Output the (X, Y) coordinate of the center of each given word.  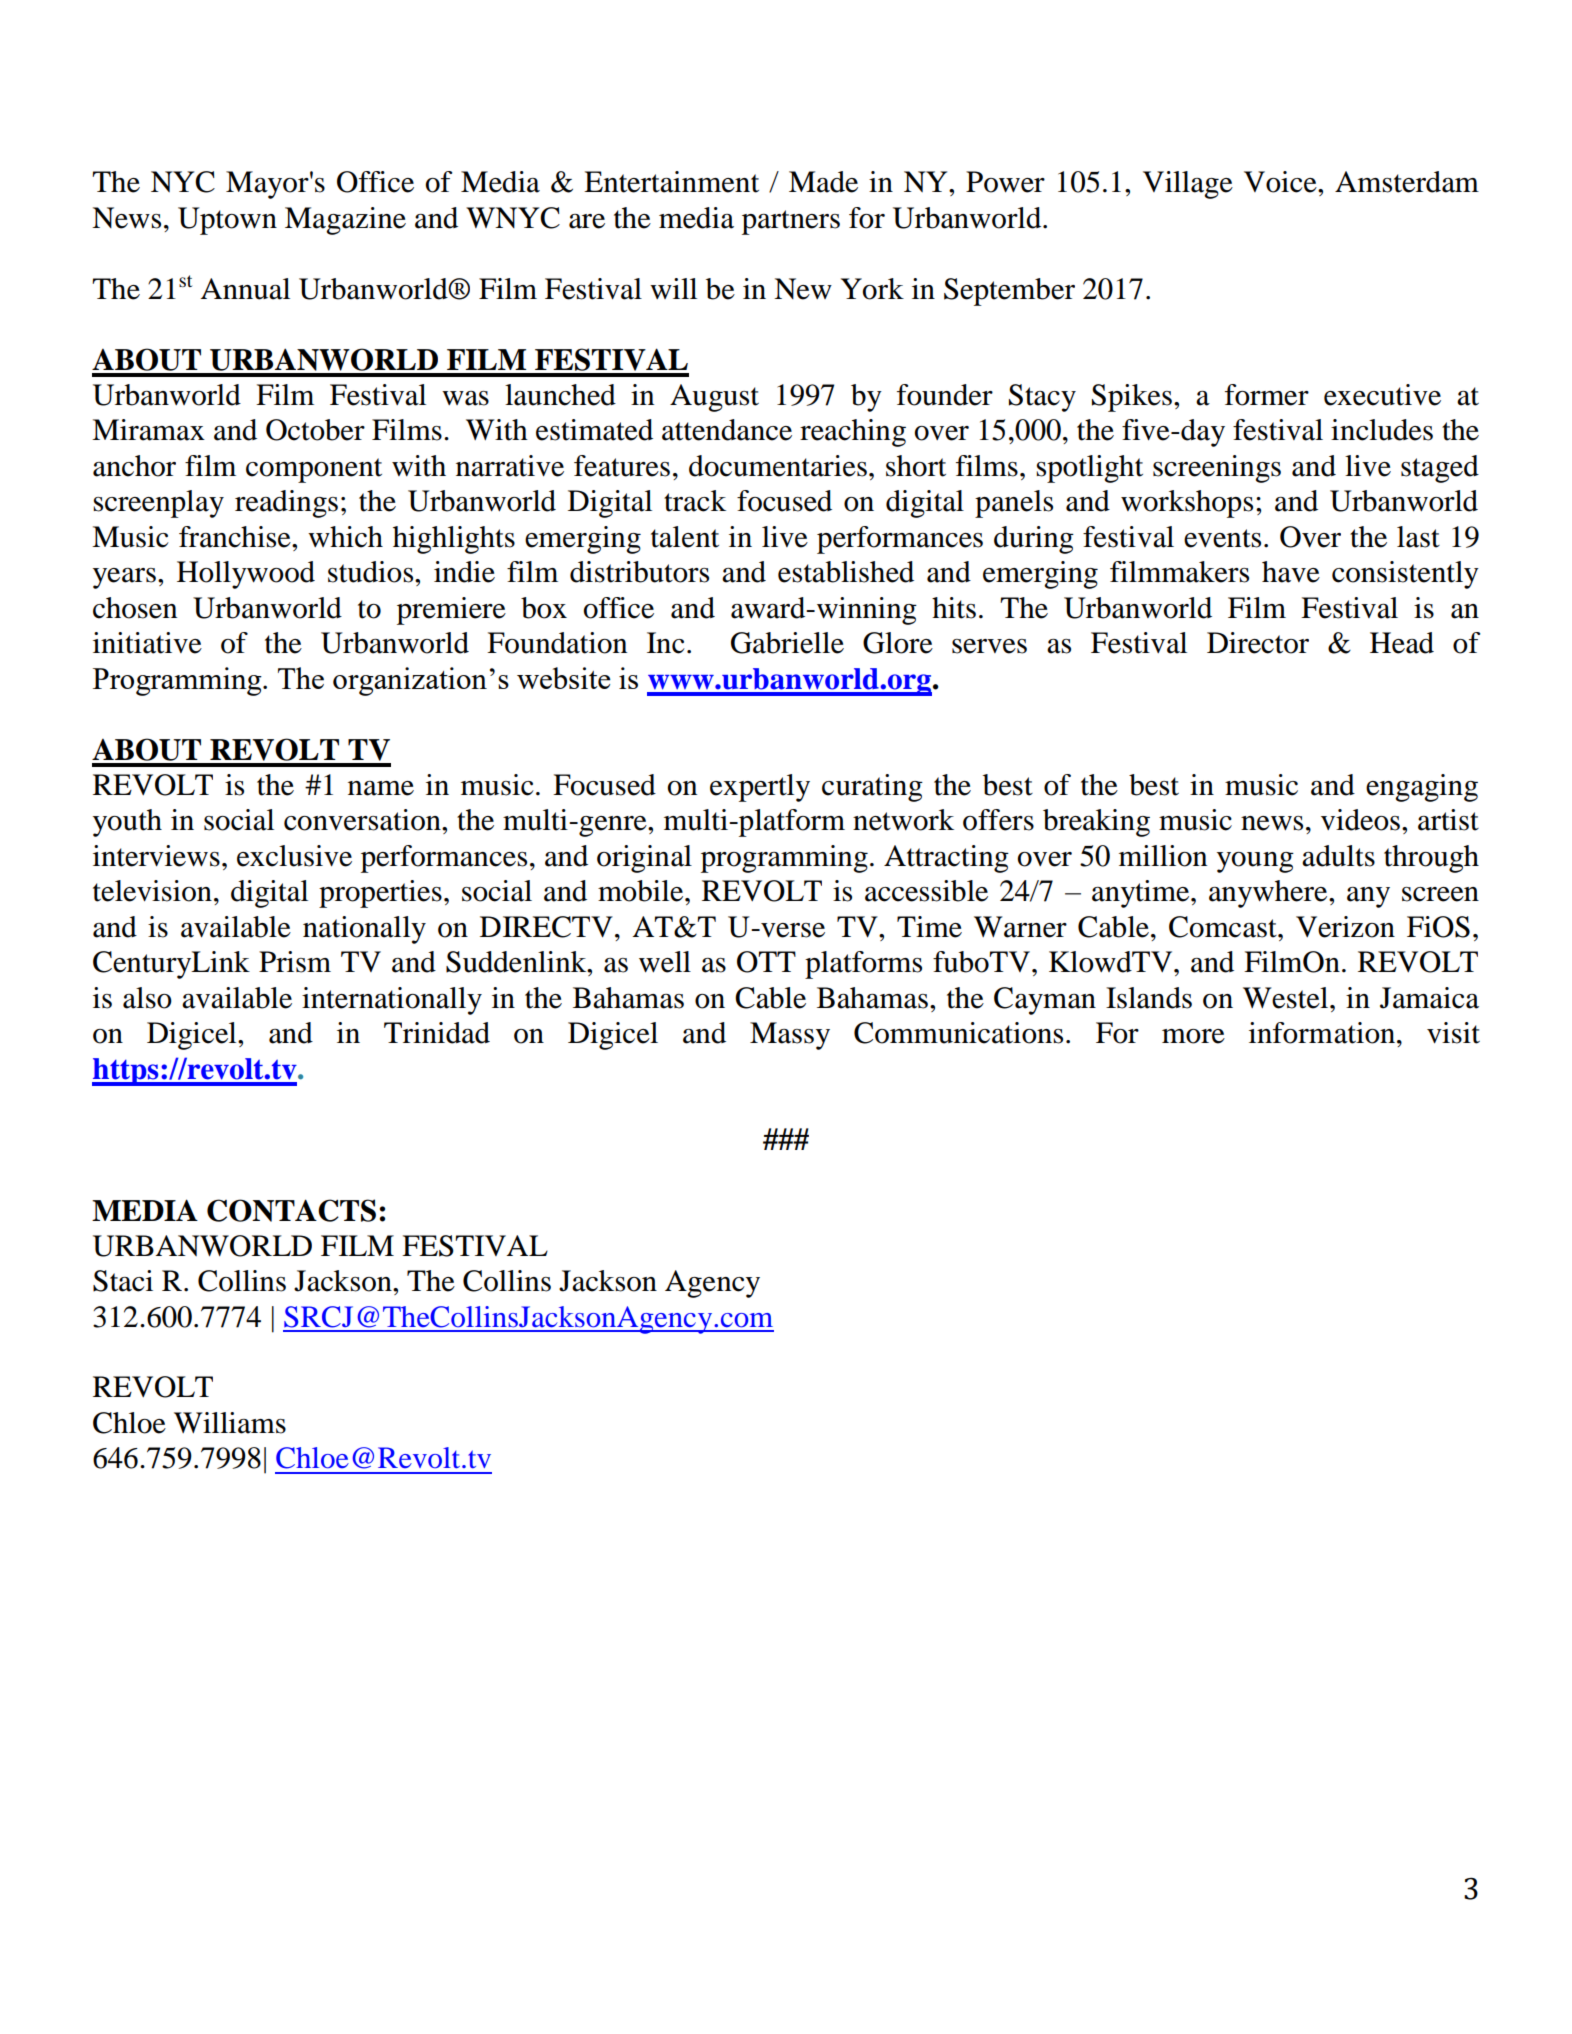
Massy (790, 1036)
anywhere (1269, 894)
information (1323, 1033)
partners (791, 222)
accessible (926, 891)
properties (380, 894)
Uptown (227, 221)
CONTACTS (291, 1210)
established (846, 572)
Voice (1281, 182)
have (1291, 572)
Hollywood (246, 575)
